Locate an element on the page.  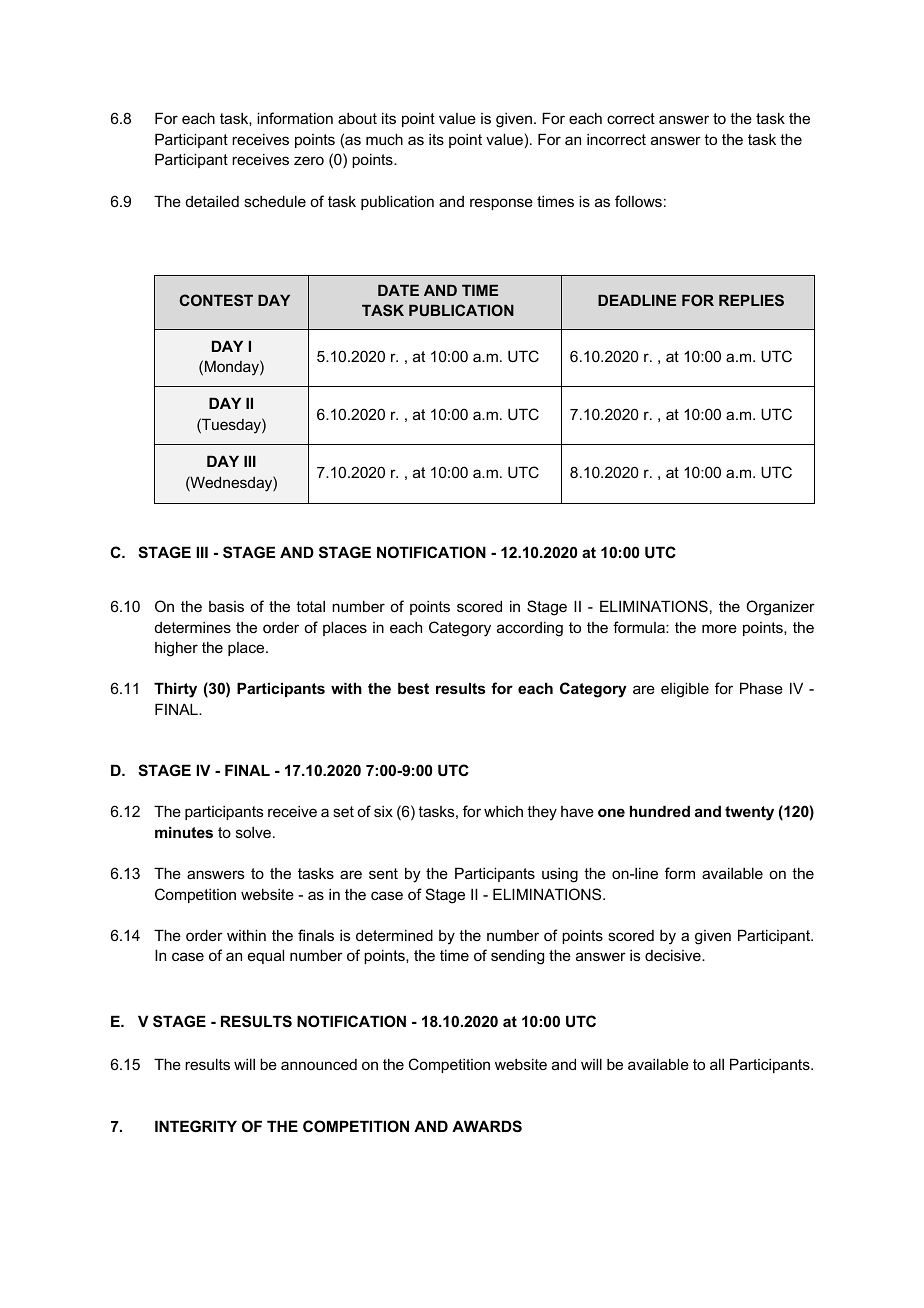
all is located at coordinates (717, 1064).
